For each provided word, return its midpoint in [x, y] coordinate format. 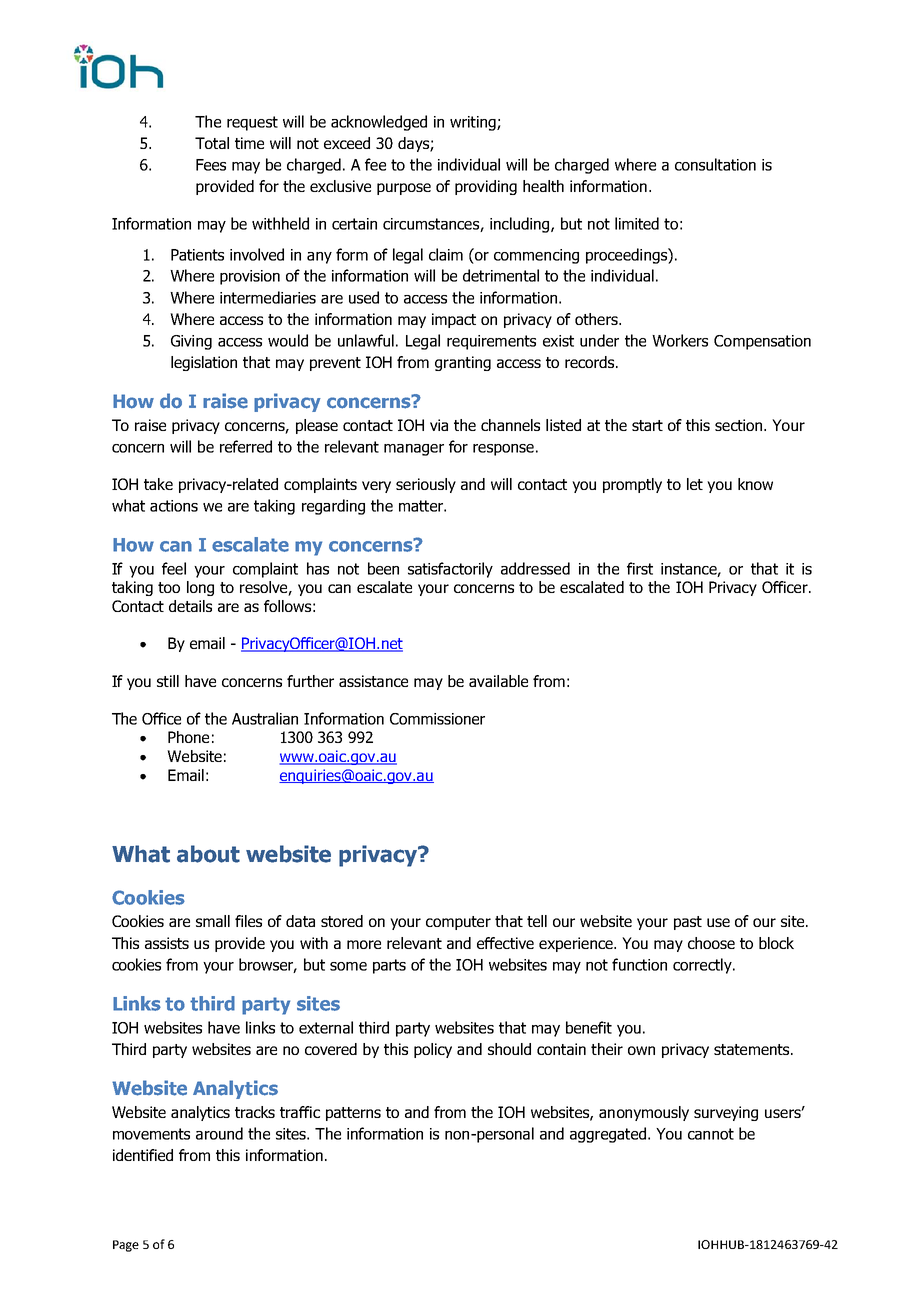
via [439, 425]
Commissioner [437, 719]
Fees [211, 165]
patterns [353, 1114]
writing [474, 123]
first [640, 568]
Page [126, 1246]
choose [711, 943]
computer [458, 923]
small [213, 921]
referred [246, 446]
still [168, 681]
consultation [715, 164]
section [740, 425]
